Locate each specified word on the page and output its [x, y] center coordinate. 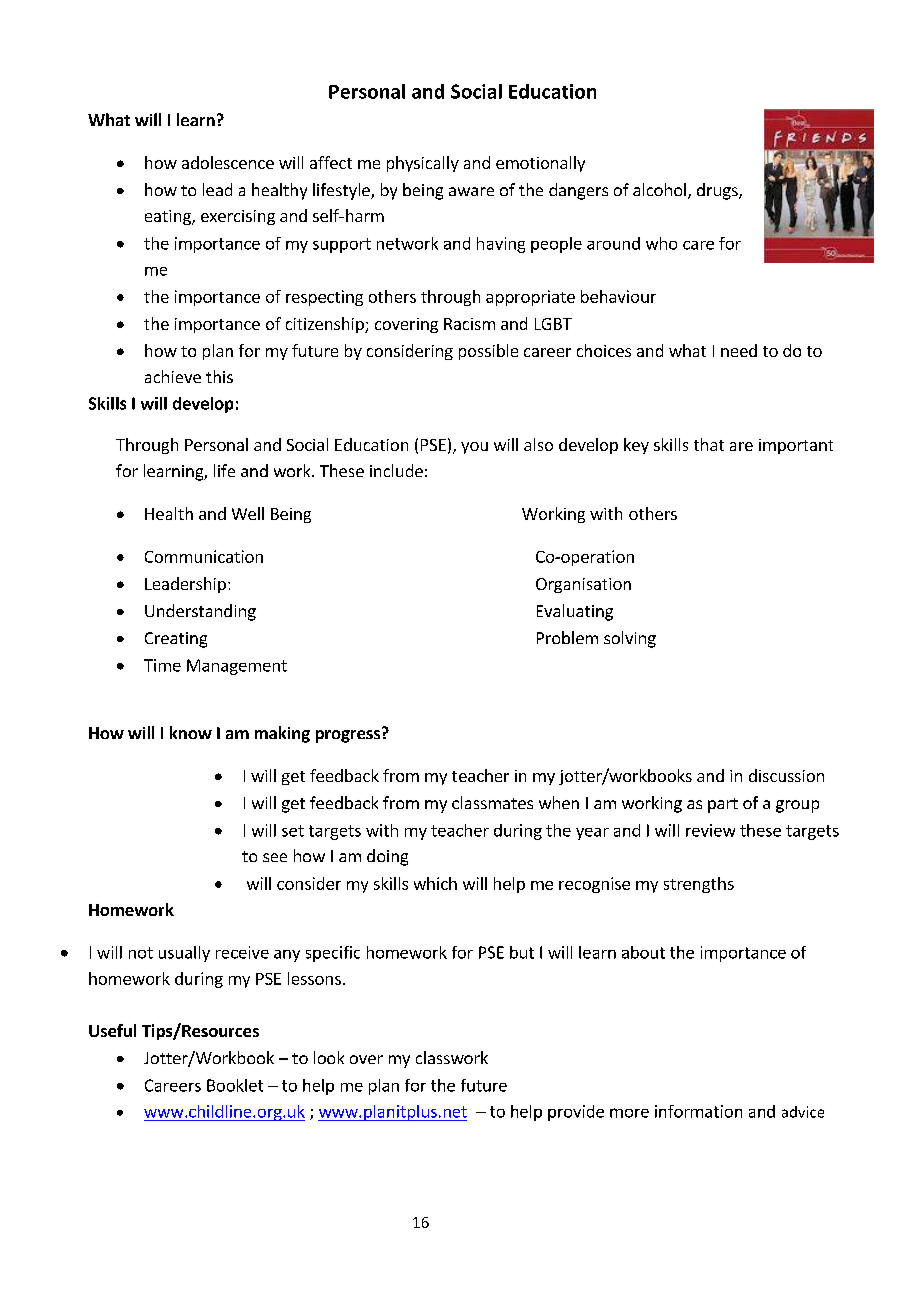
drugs [718, 191]
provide [576, 1113]
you [474, 448]
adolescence [228, 162]
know [191, 732]
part [723, 805]
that [709, 444]
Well [248, 513]
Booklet [235, 1085]
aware [471, 191]
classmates [492, 802]
